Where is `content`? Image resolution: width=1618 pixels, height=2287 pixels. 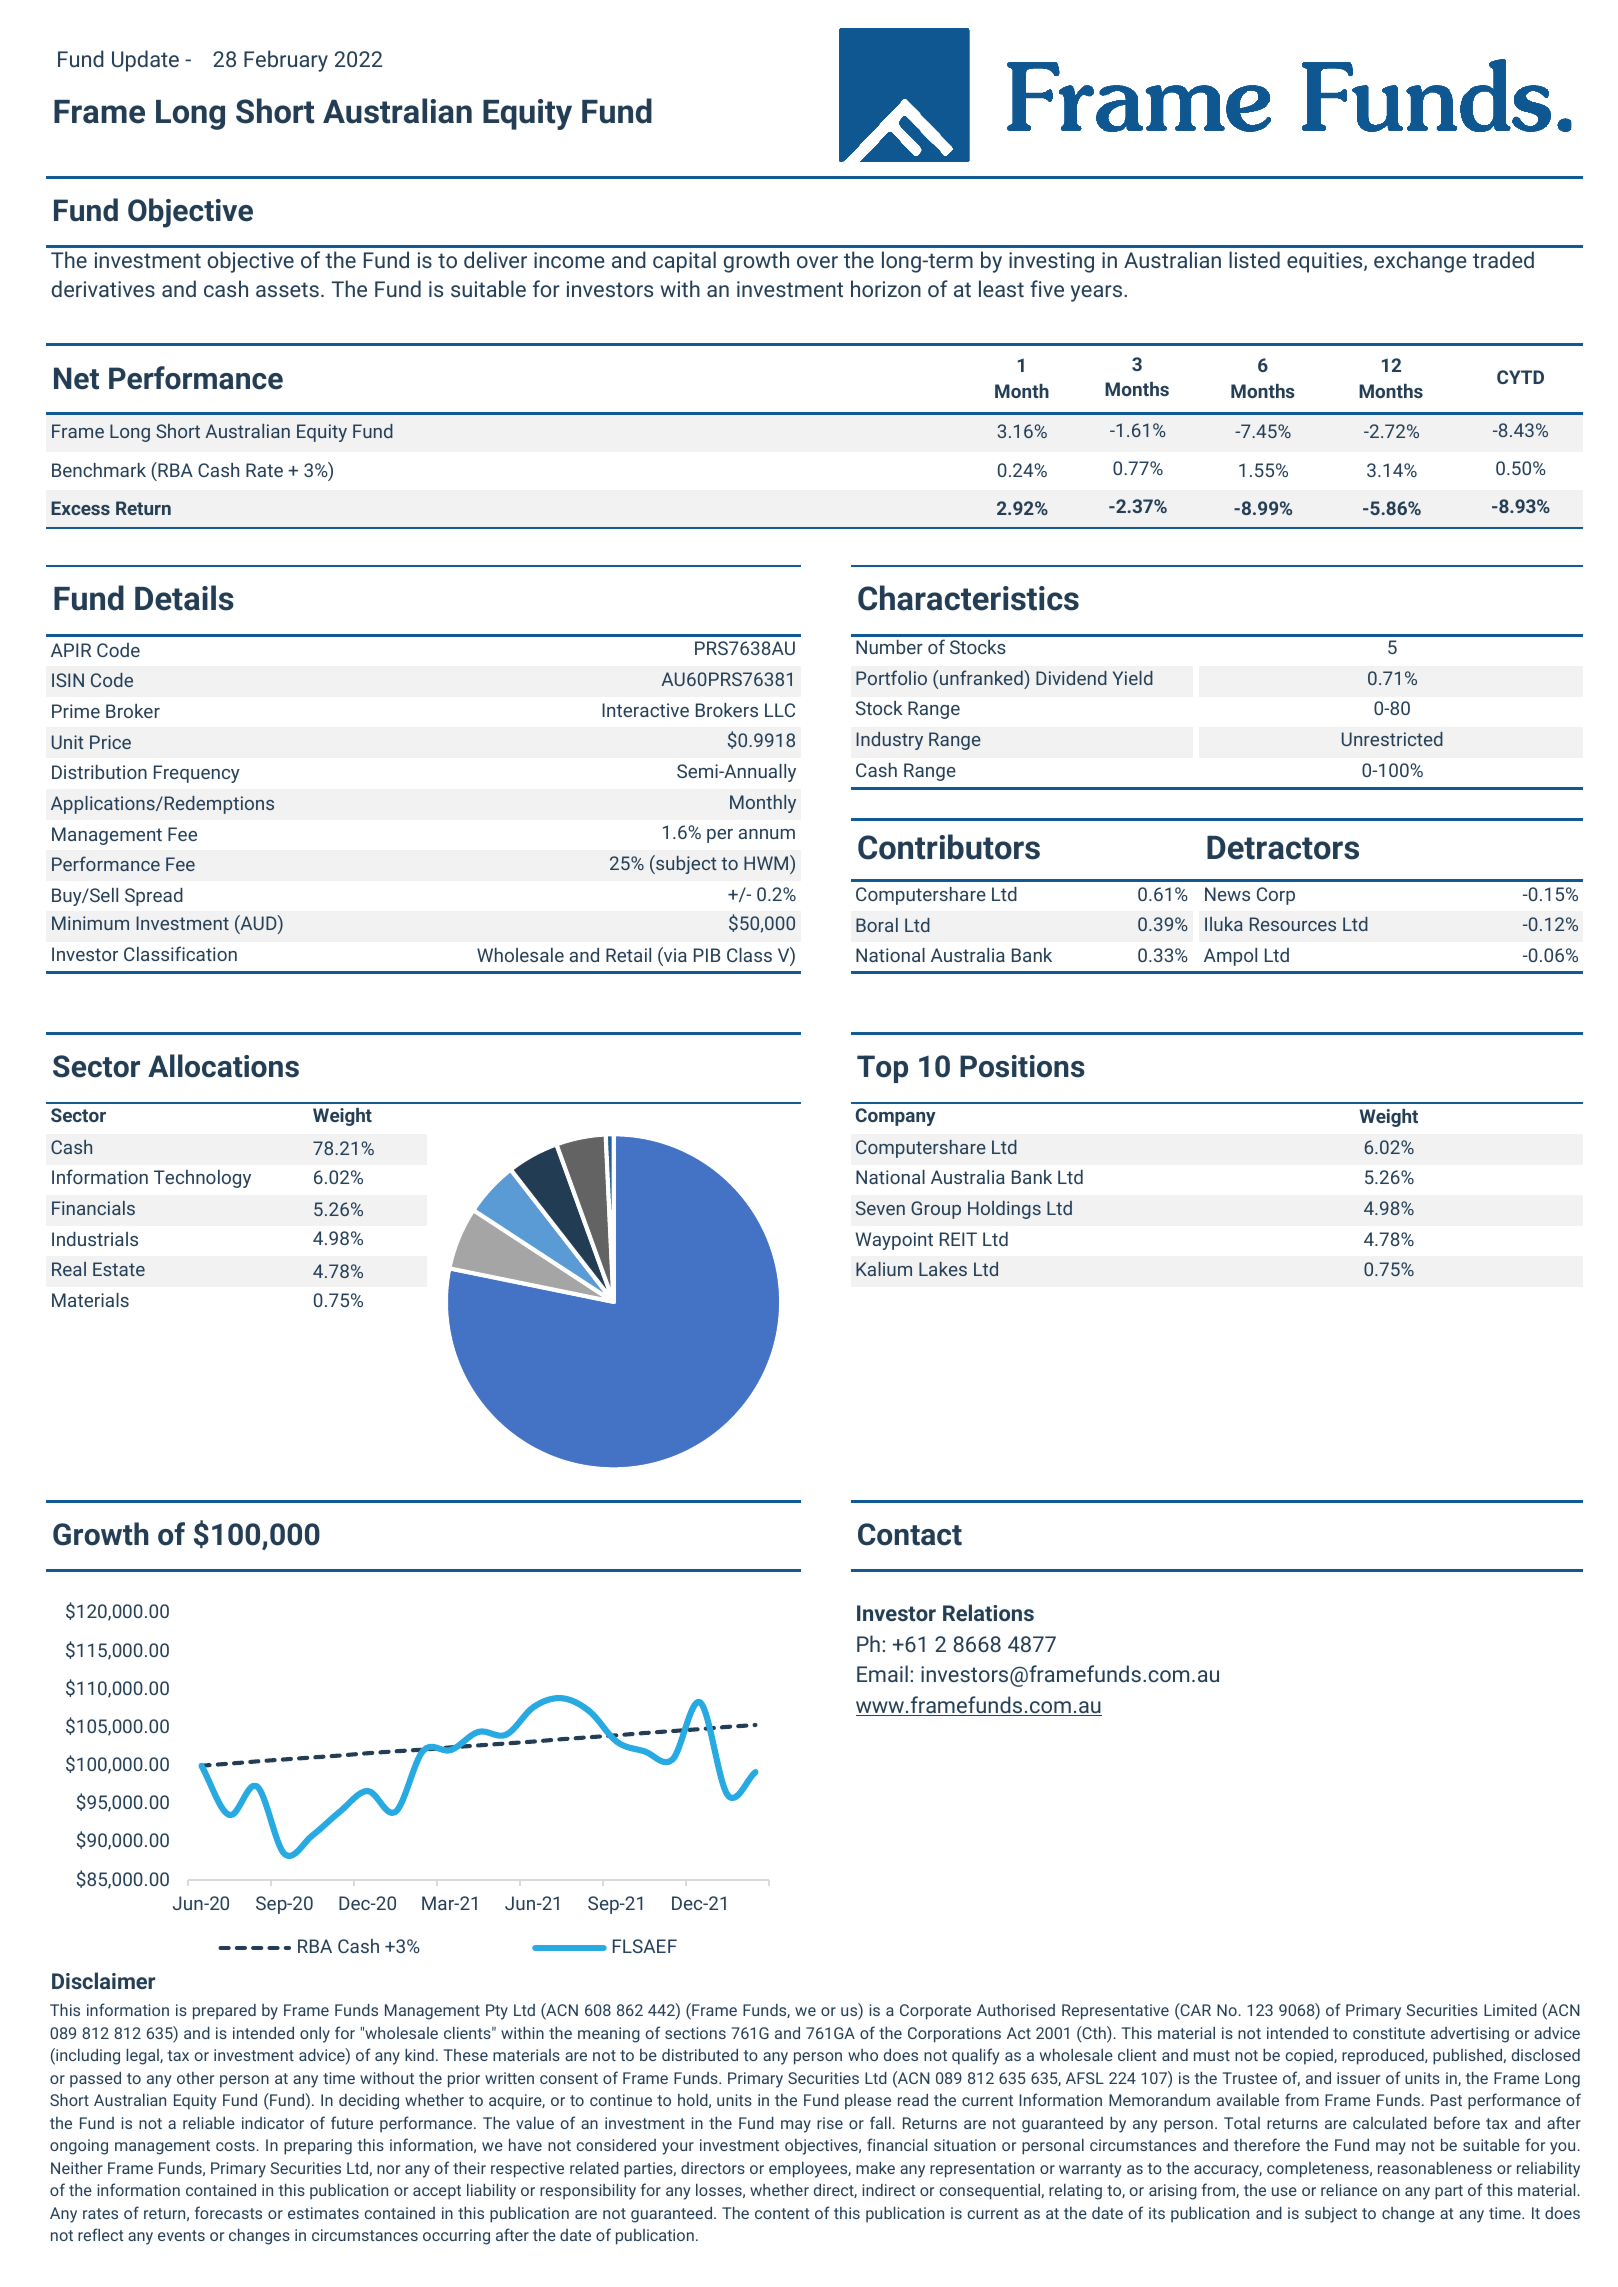
content is located at coordinates (782, 2213).
